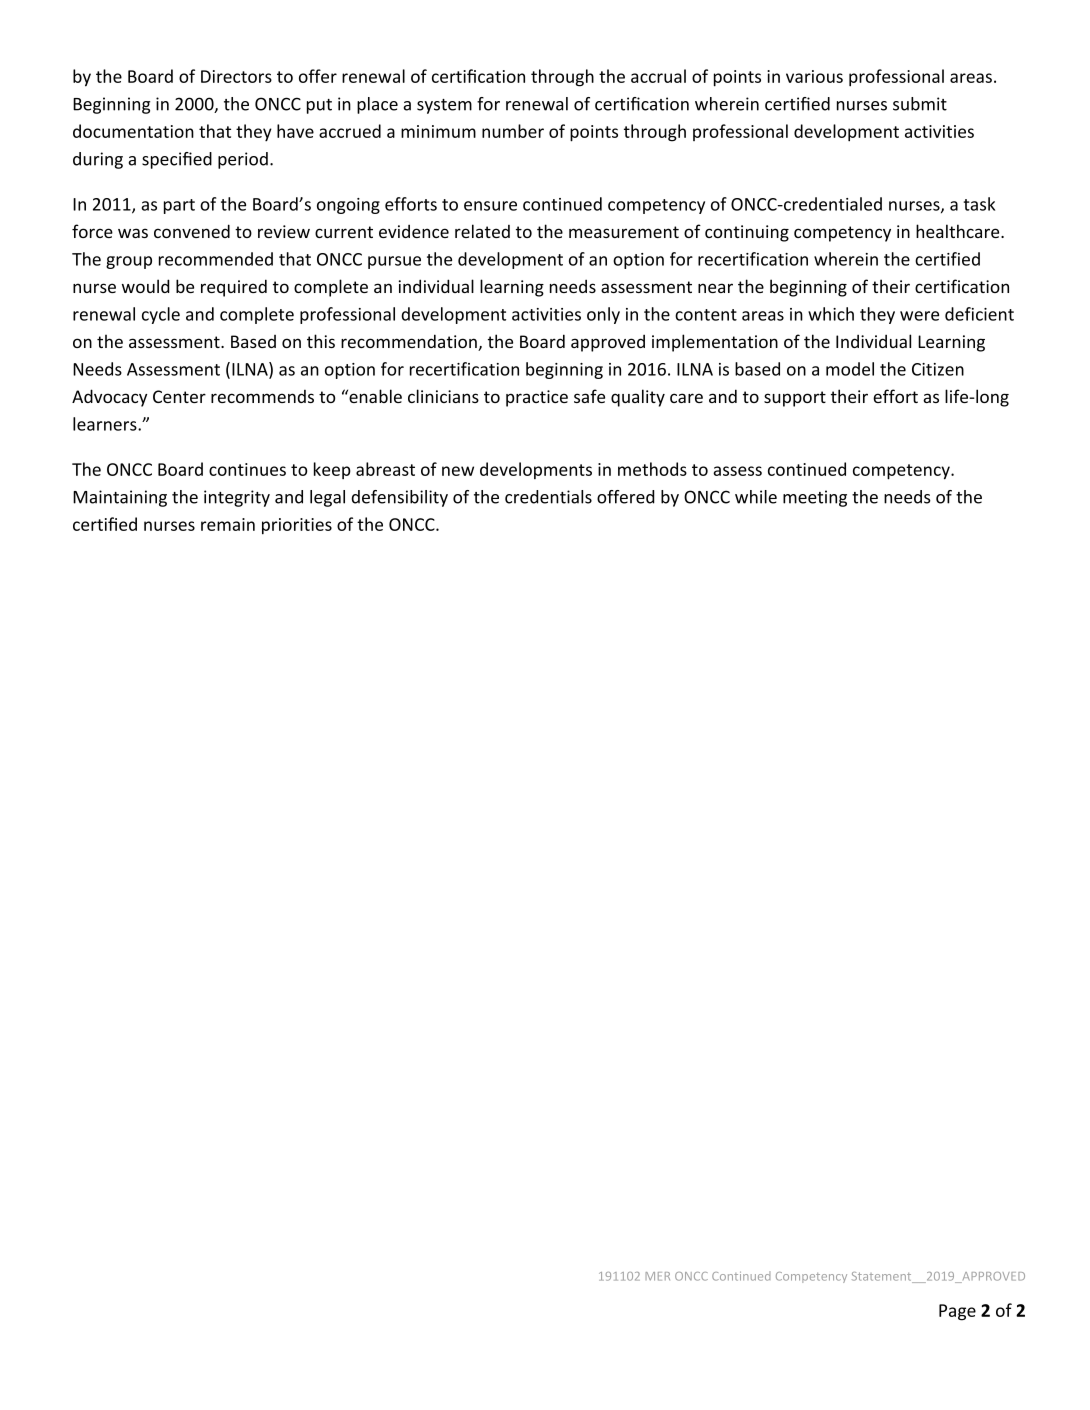 The image size is (1090, 1410). What do you see at coordinates (756, 497) in the screenshot?
I see `while` at bounding box center [756, 497].
